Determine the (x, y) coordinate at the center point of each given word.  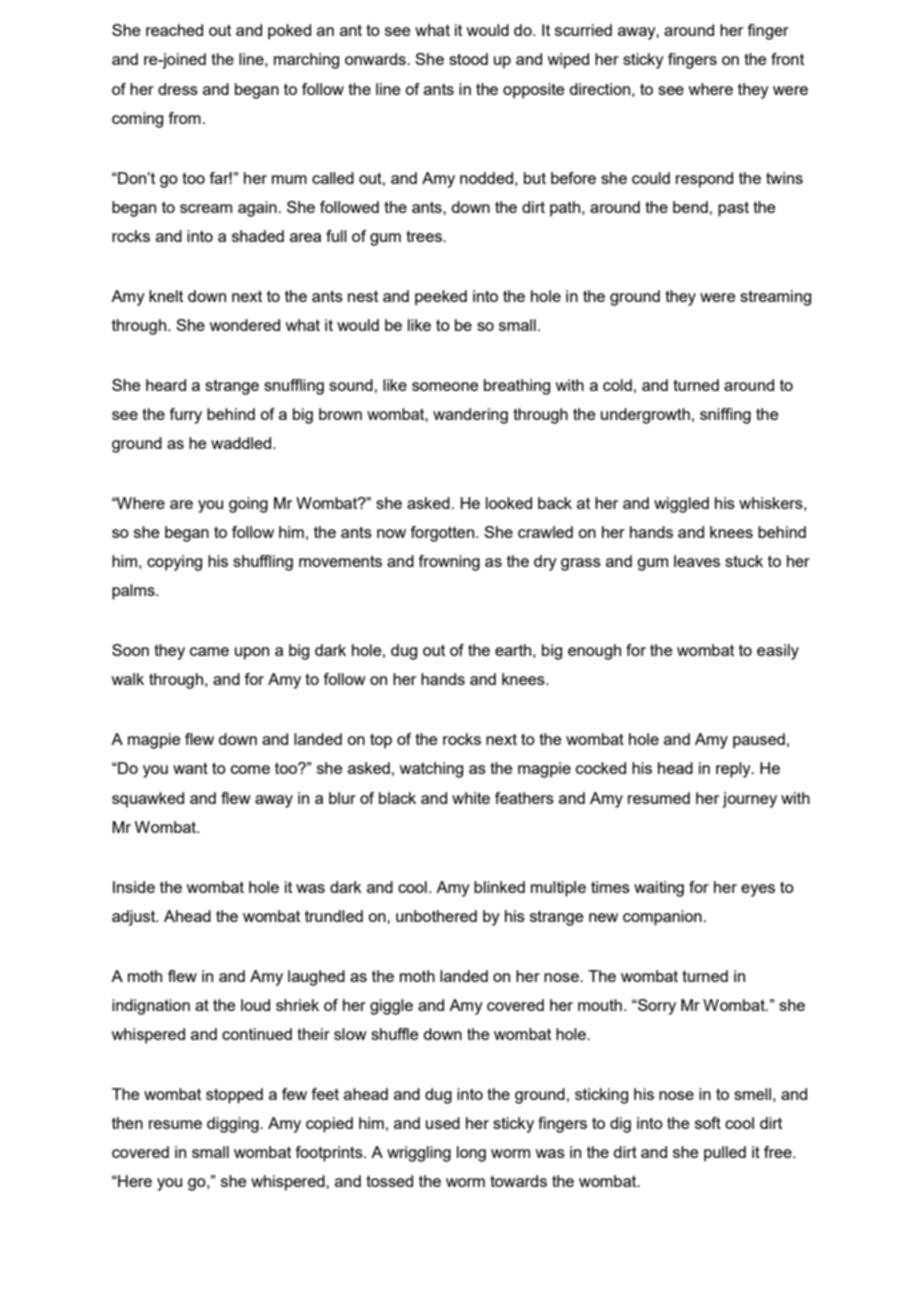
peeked (441, 298)
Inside (134, 887)
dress (178, 89)
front (787, 59)
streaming (775, 298)
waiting (659, 889)
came (209, 651)
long (471, 1154)
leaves (697, 561)
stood (468, 59)
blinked (499, 887)
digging (234, 1125)
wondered (244, 325)
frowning (449, 563)
